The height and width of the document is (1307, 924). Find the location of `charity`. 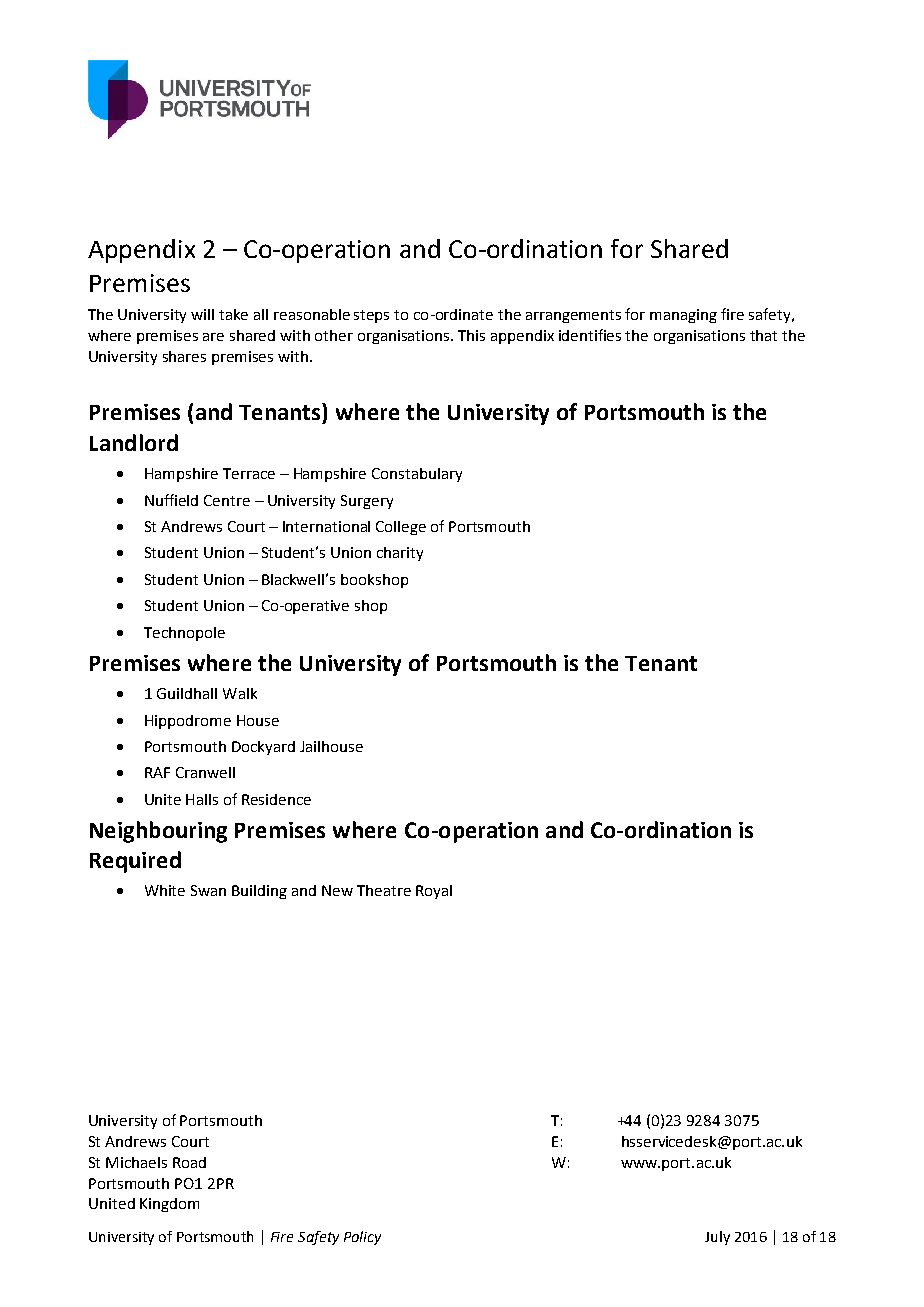

charity is located at coordinates (400, 554).
